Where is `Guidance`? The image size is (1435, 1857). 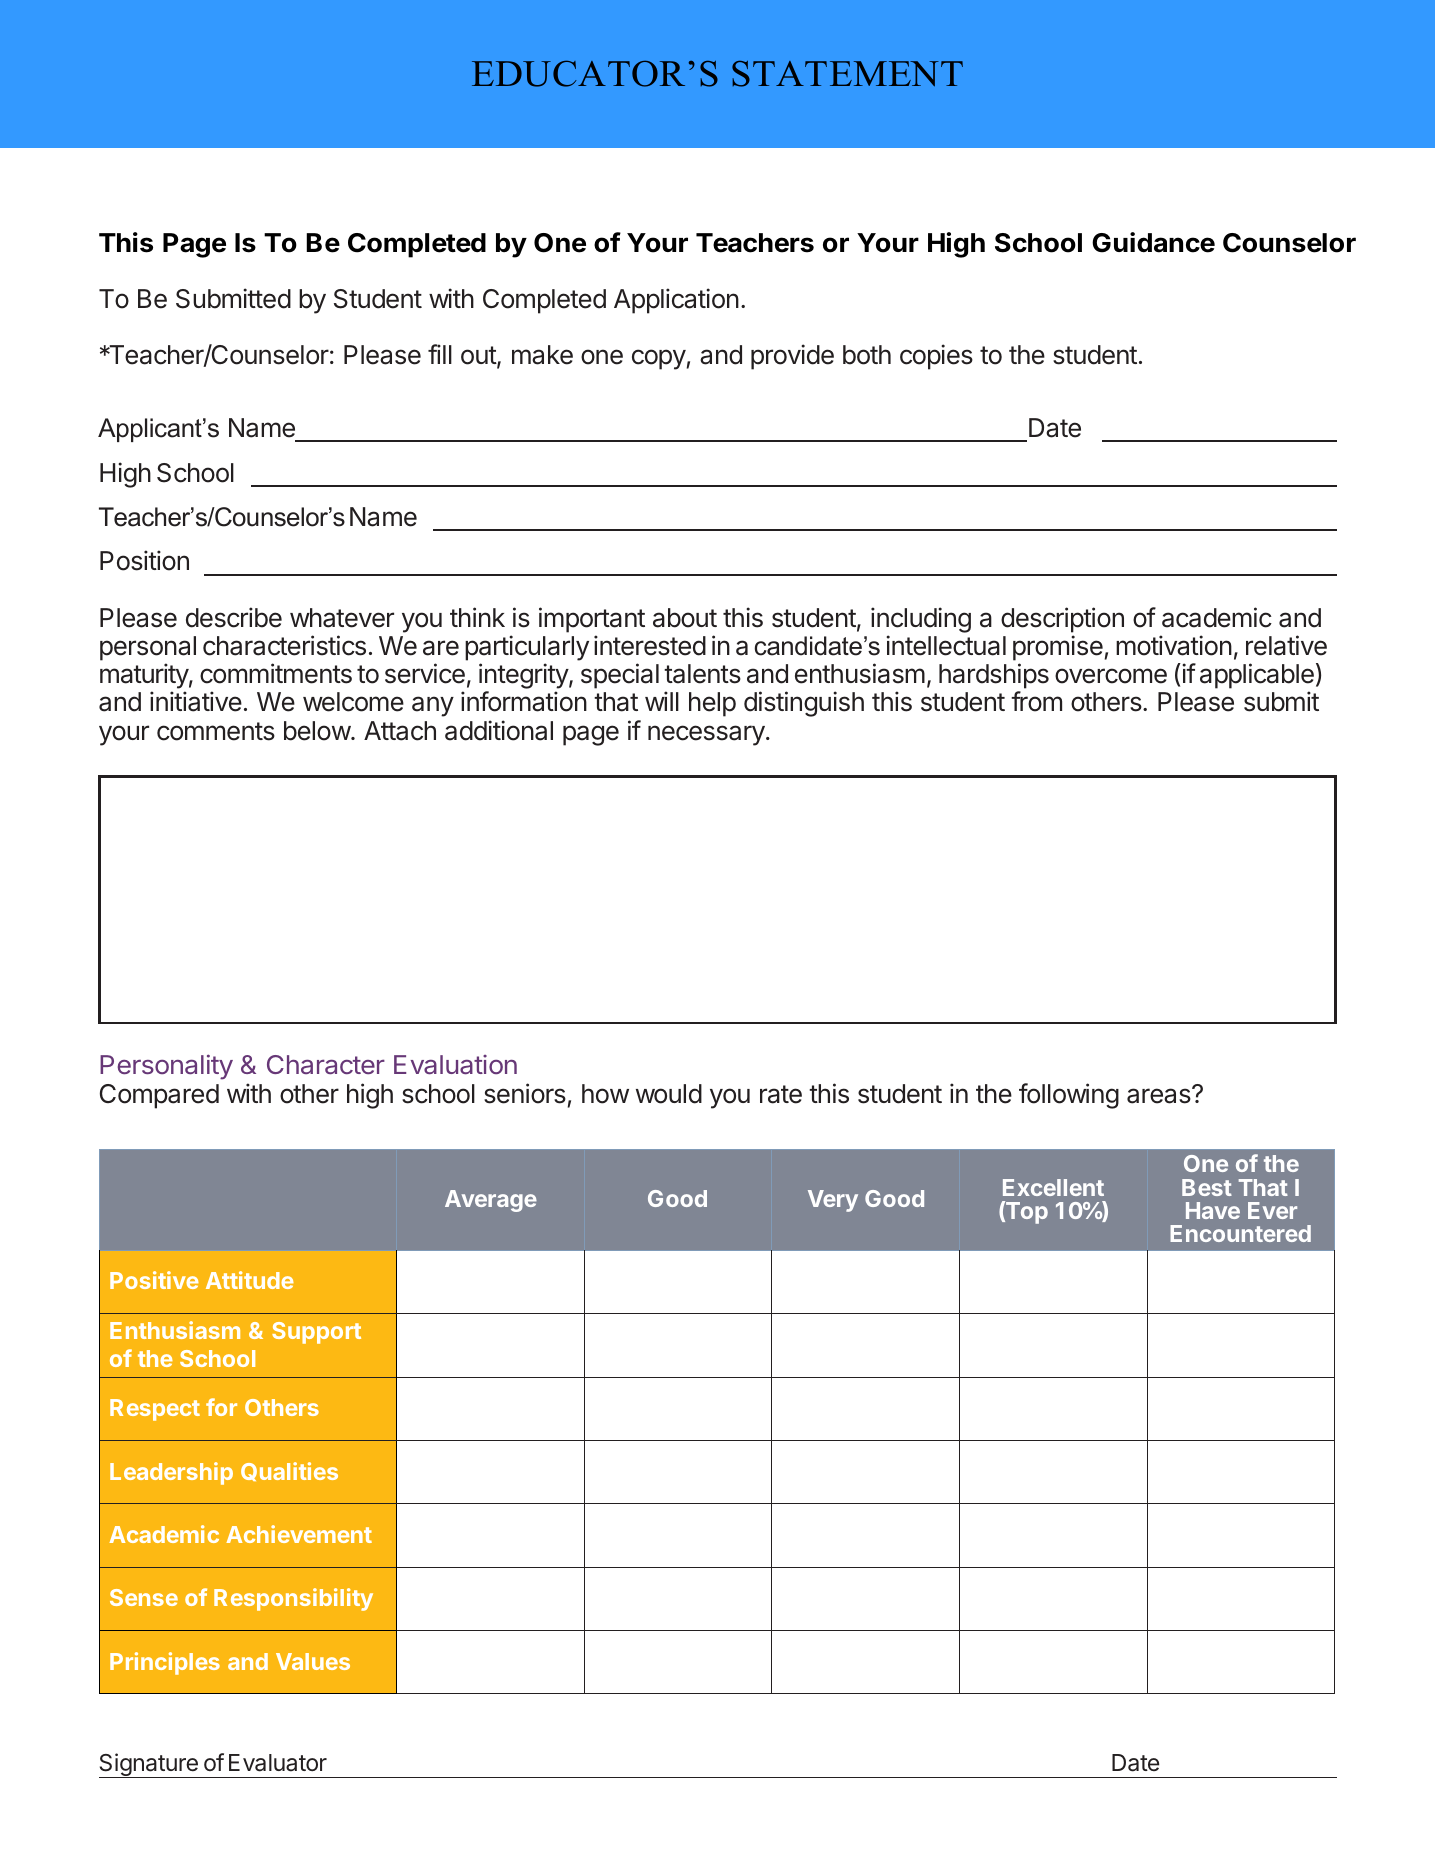 Guidance is located at coordinates (1153, 242).
